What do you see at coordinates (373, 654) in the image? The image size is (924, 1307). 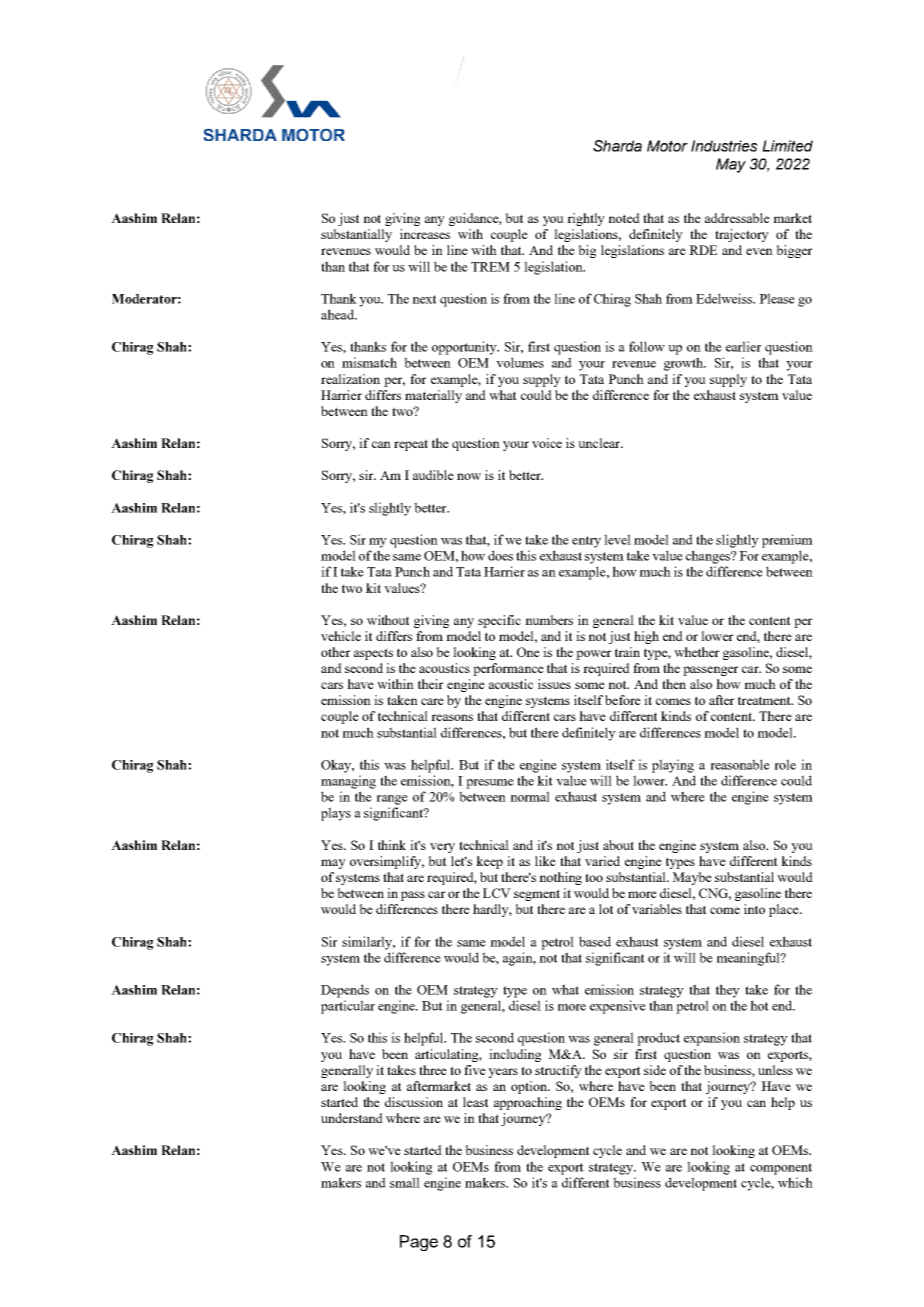 I see `aspects` at bounding box center [373, 654].
